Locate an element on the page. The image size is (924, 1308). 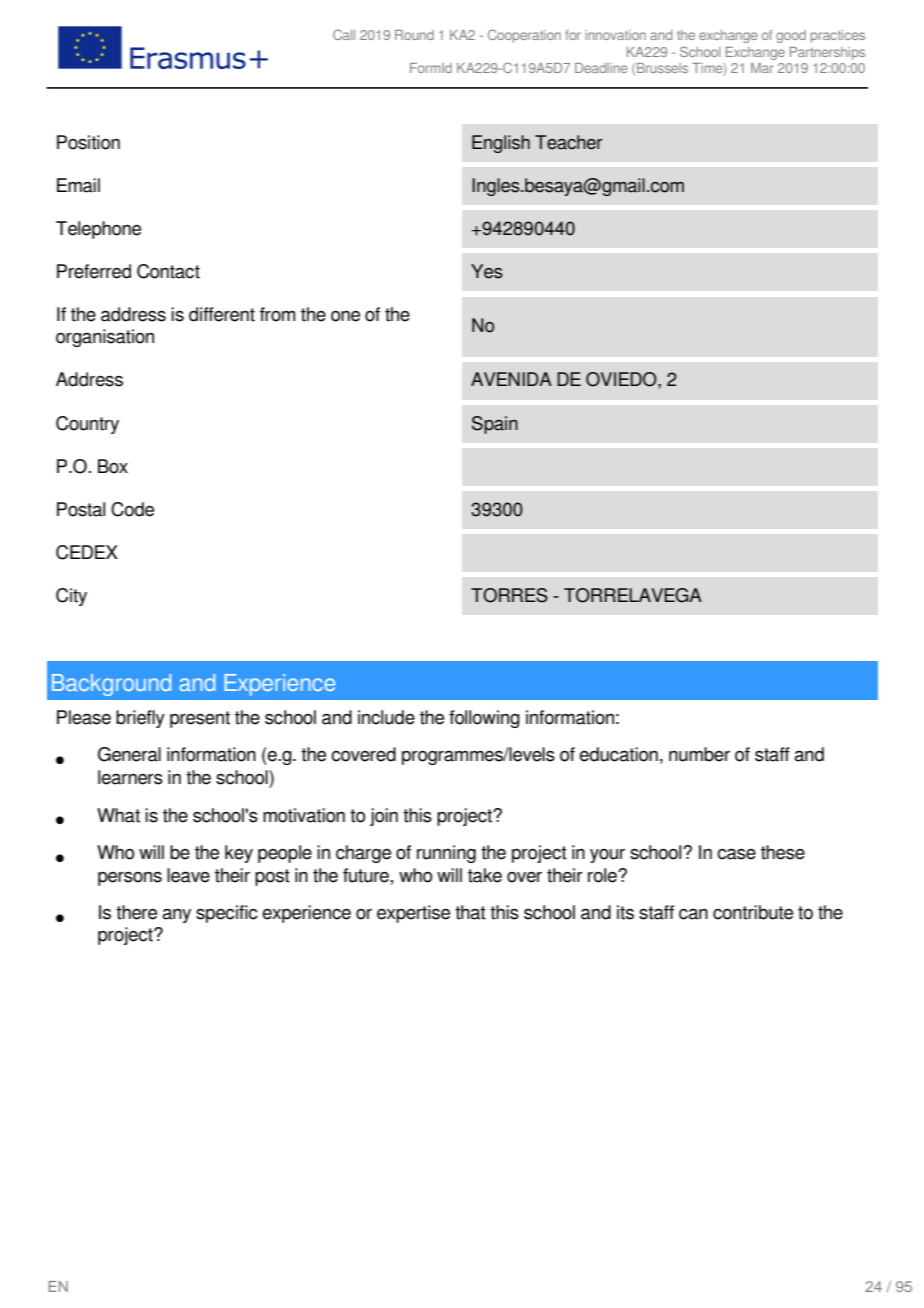
Position is located at coordinates (88, 142).
